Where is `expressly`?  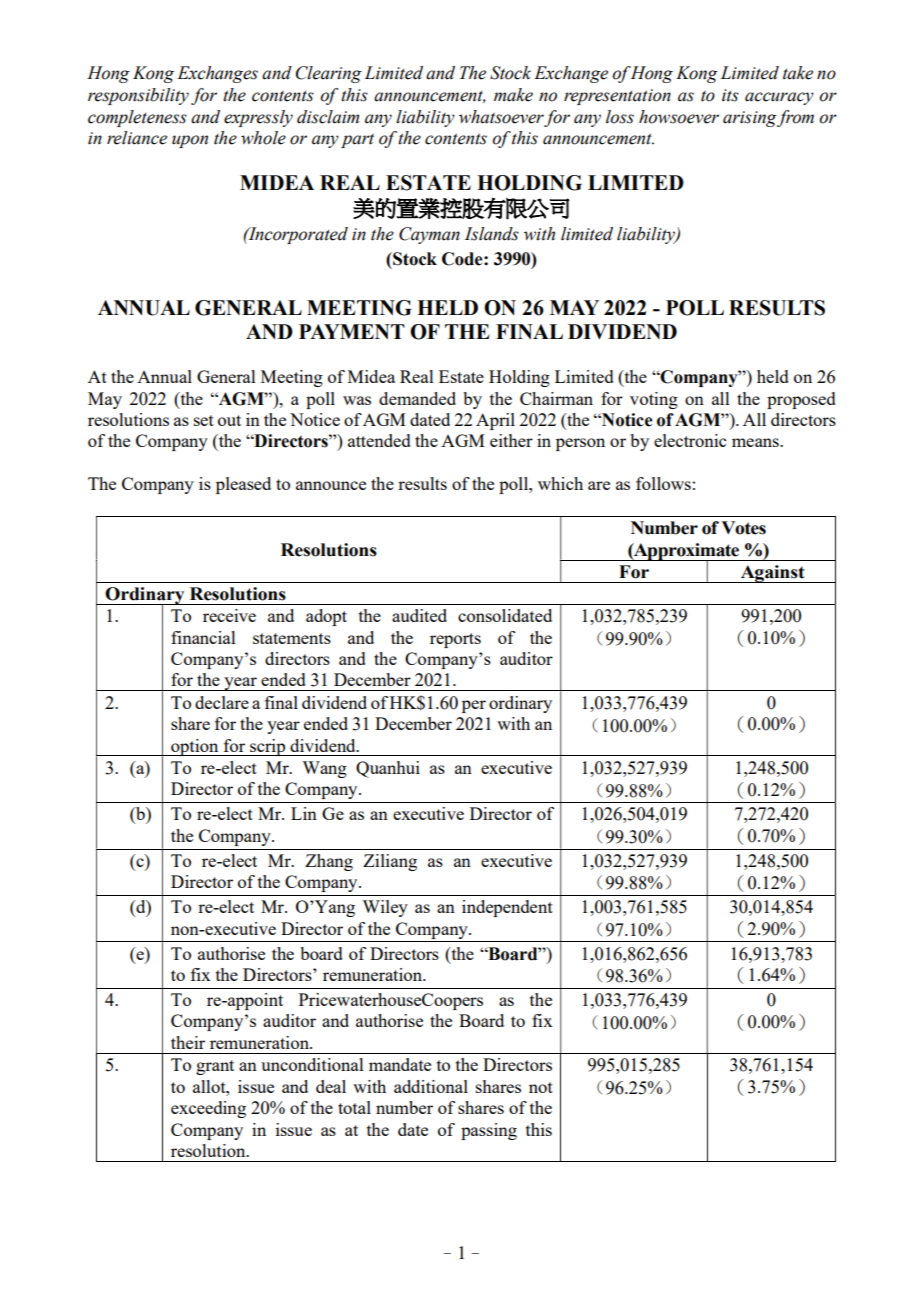 expressly is located at coordinates (258, 118).
